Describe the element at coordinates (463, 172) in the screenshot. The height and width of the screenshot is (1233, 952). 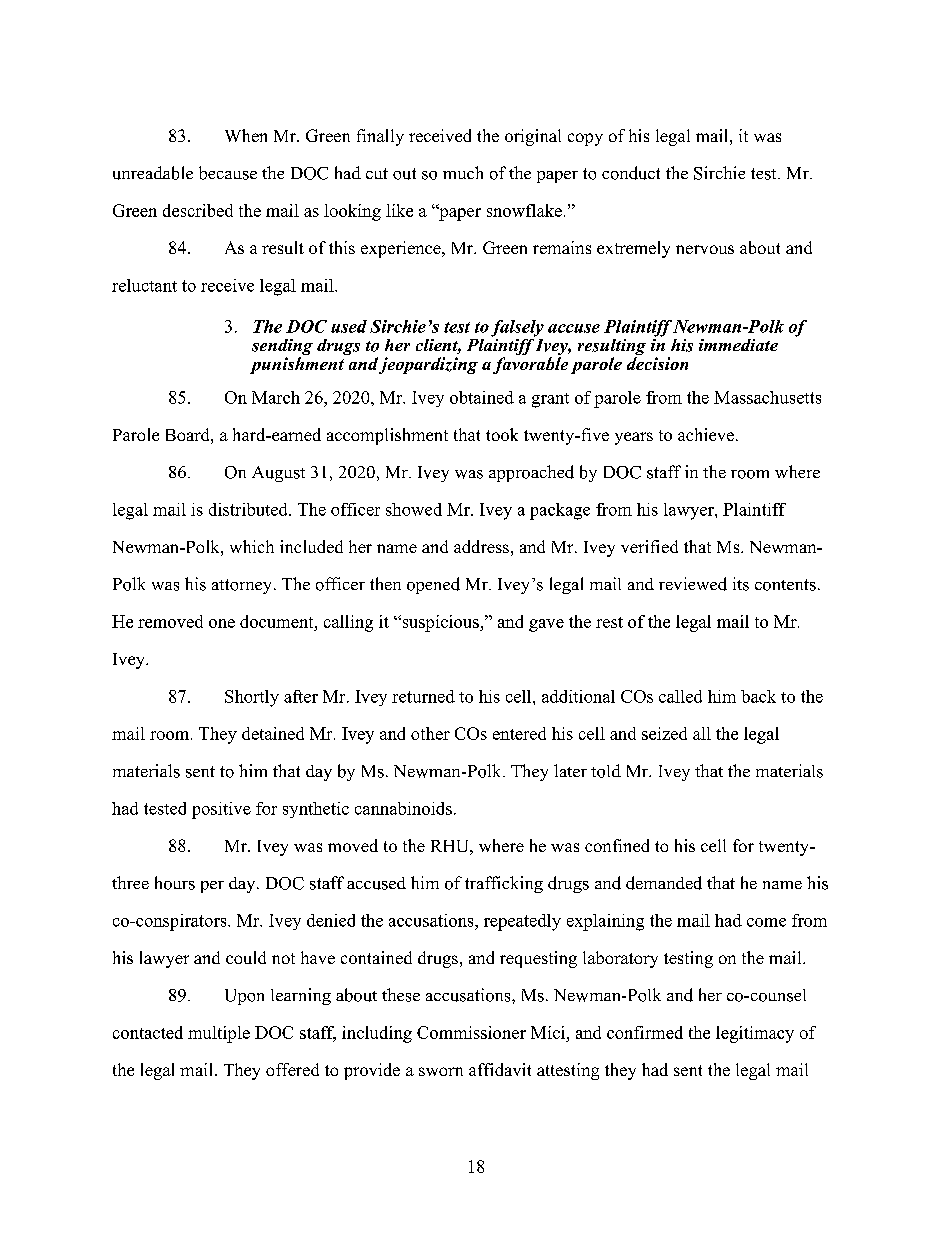
I see `much` at that location.
